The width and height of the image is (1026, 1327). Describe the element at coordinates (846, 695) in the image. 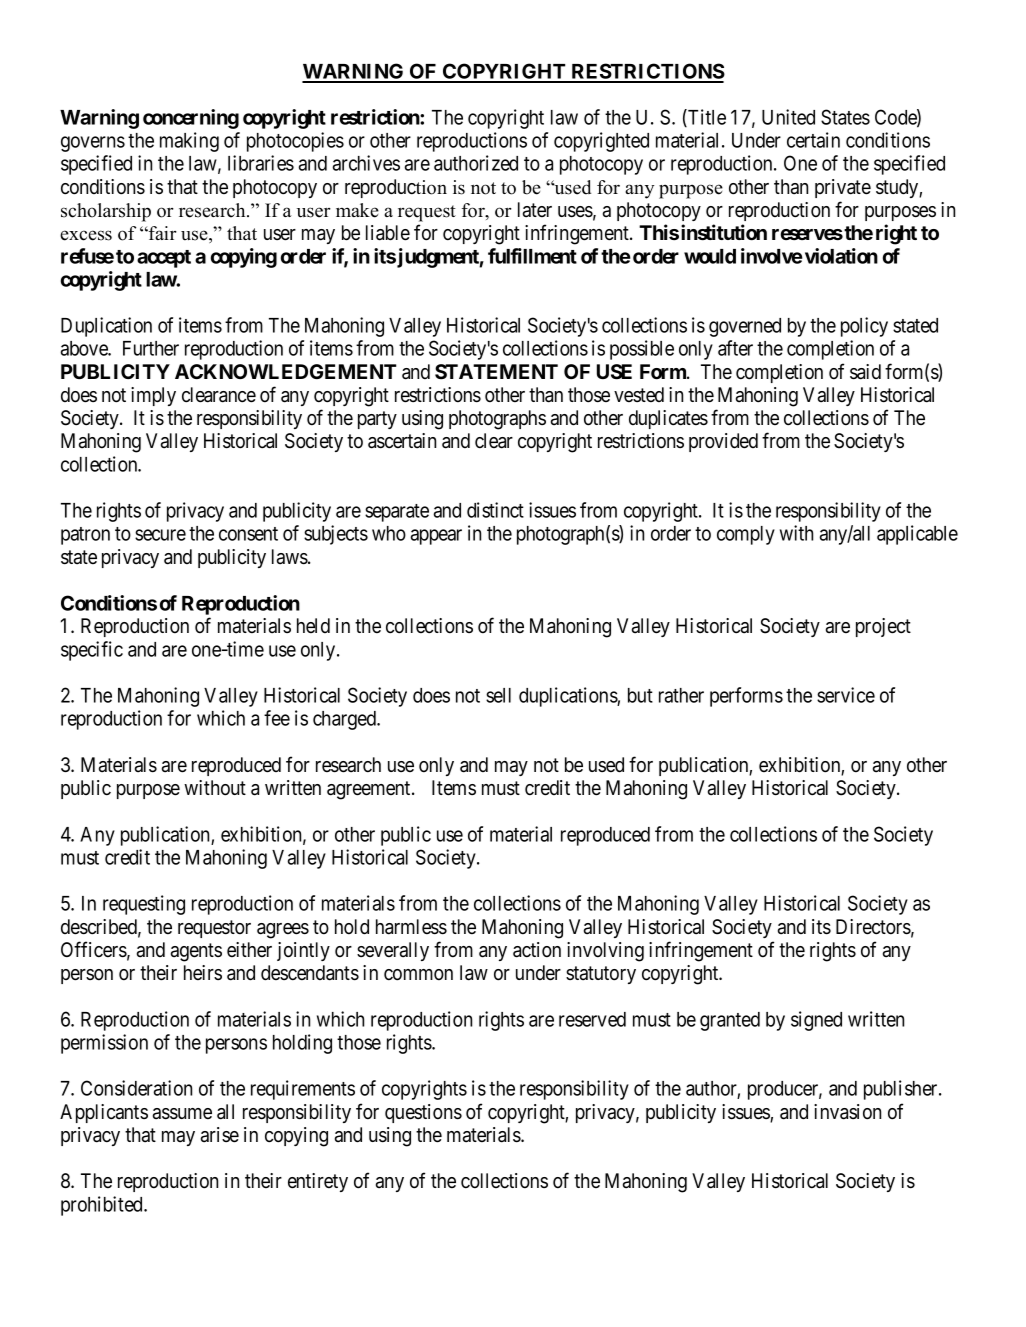

I see `service` at that location.
